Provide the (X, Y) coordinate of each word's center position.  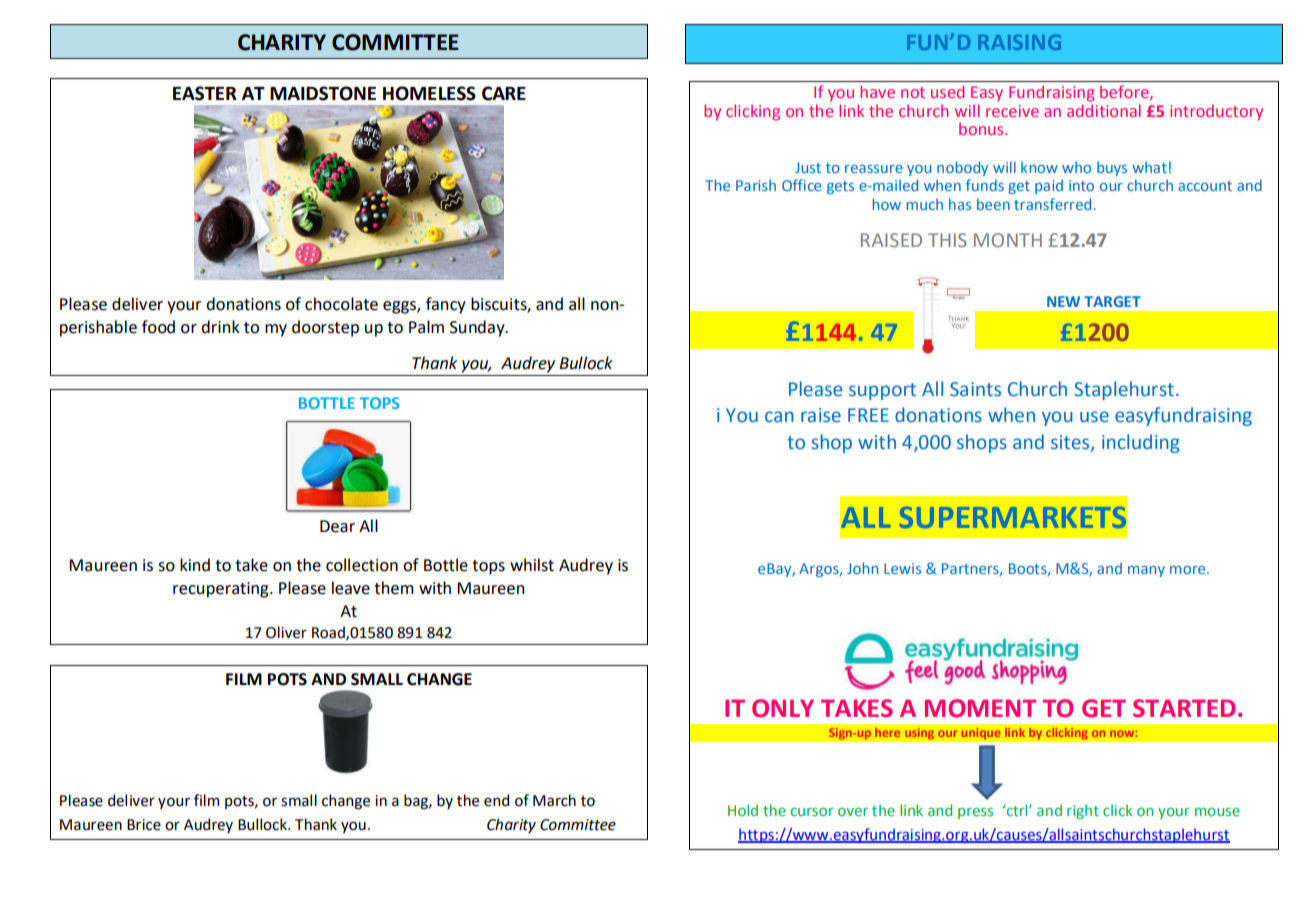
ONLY (783, 708)
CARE (504, 93)
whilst (532, 565)
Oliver (286, 632)
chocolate (341, 304)
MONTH (1008, 240)
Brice (144, 825)
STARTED (1184, 708)
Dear (337, 526)
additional (1104, 109)
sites (1071, 443)
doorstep (325, 328)
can (779, 417)
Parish (756, 185)
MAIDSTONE (323, 93)
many (1146, 571)
